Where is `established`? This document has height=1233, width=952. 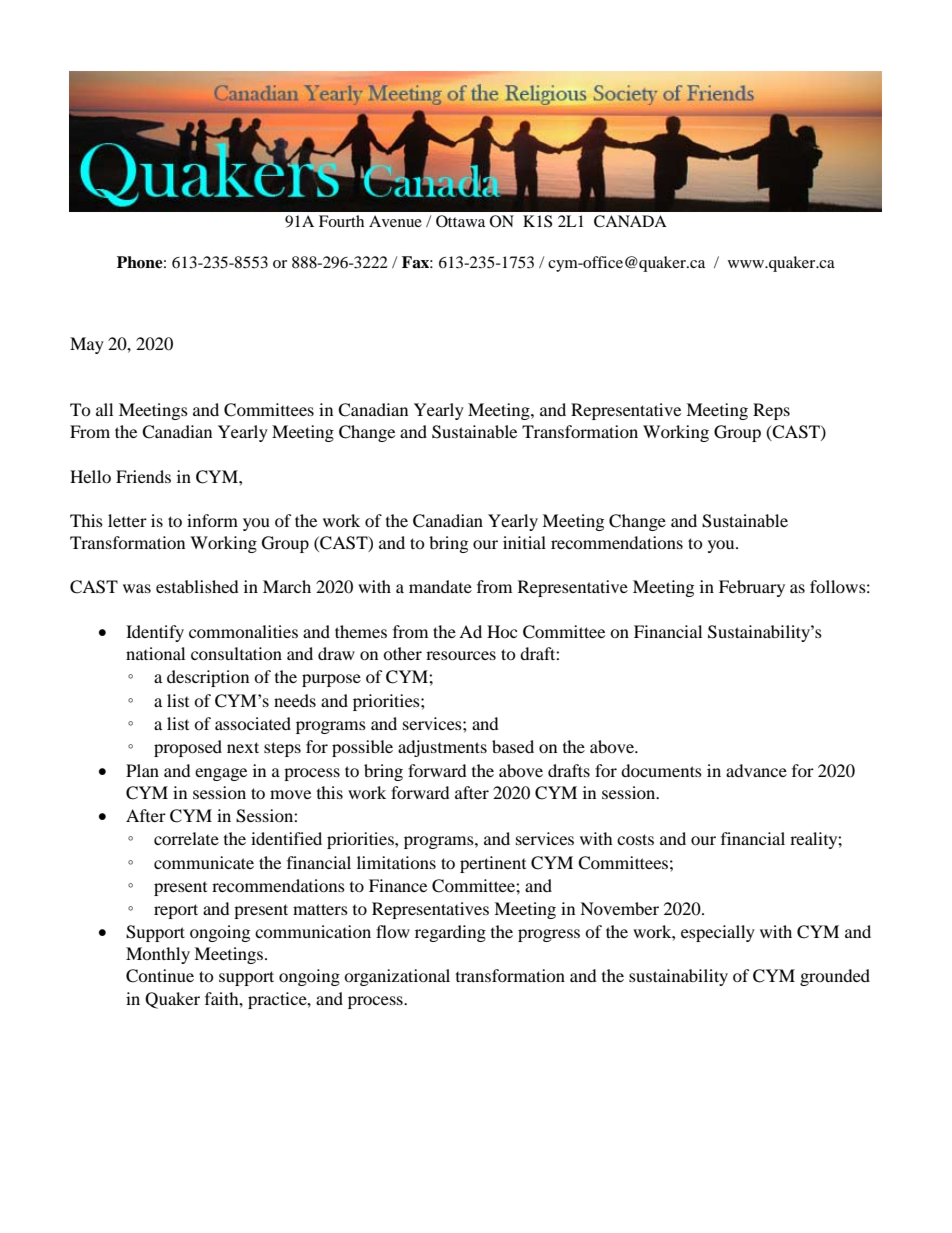 established is located at coordinates (197, 586).
